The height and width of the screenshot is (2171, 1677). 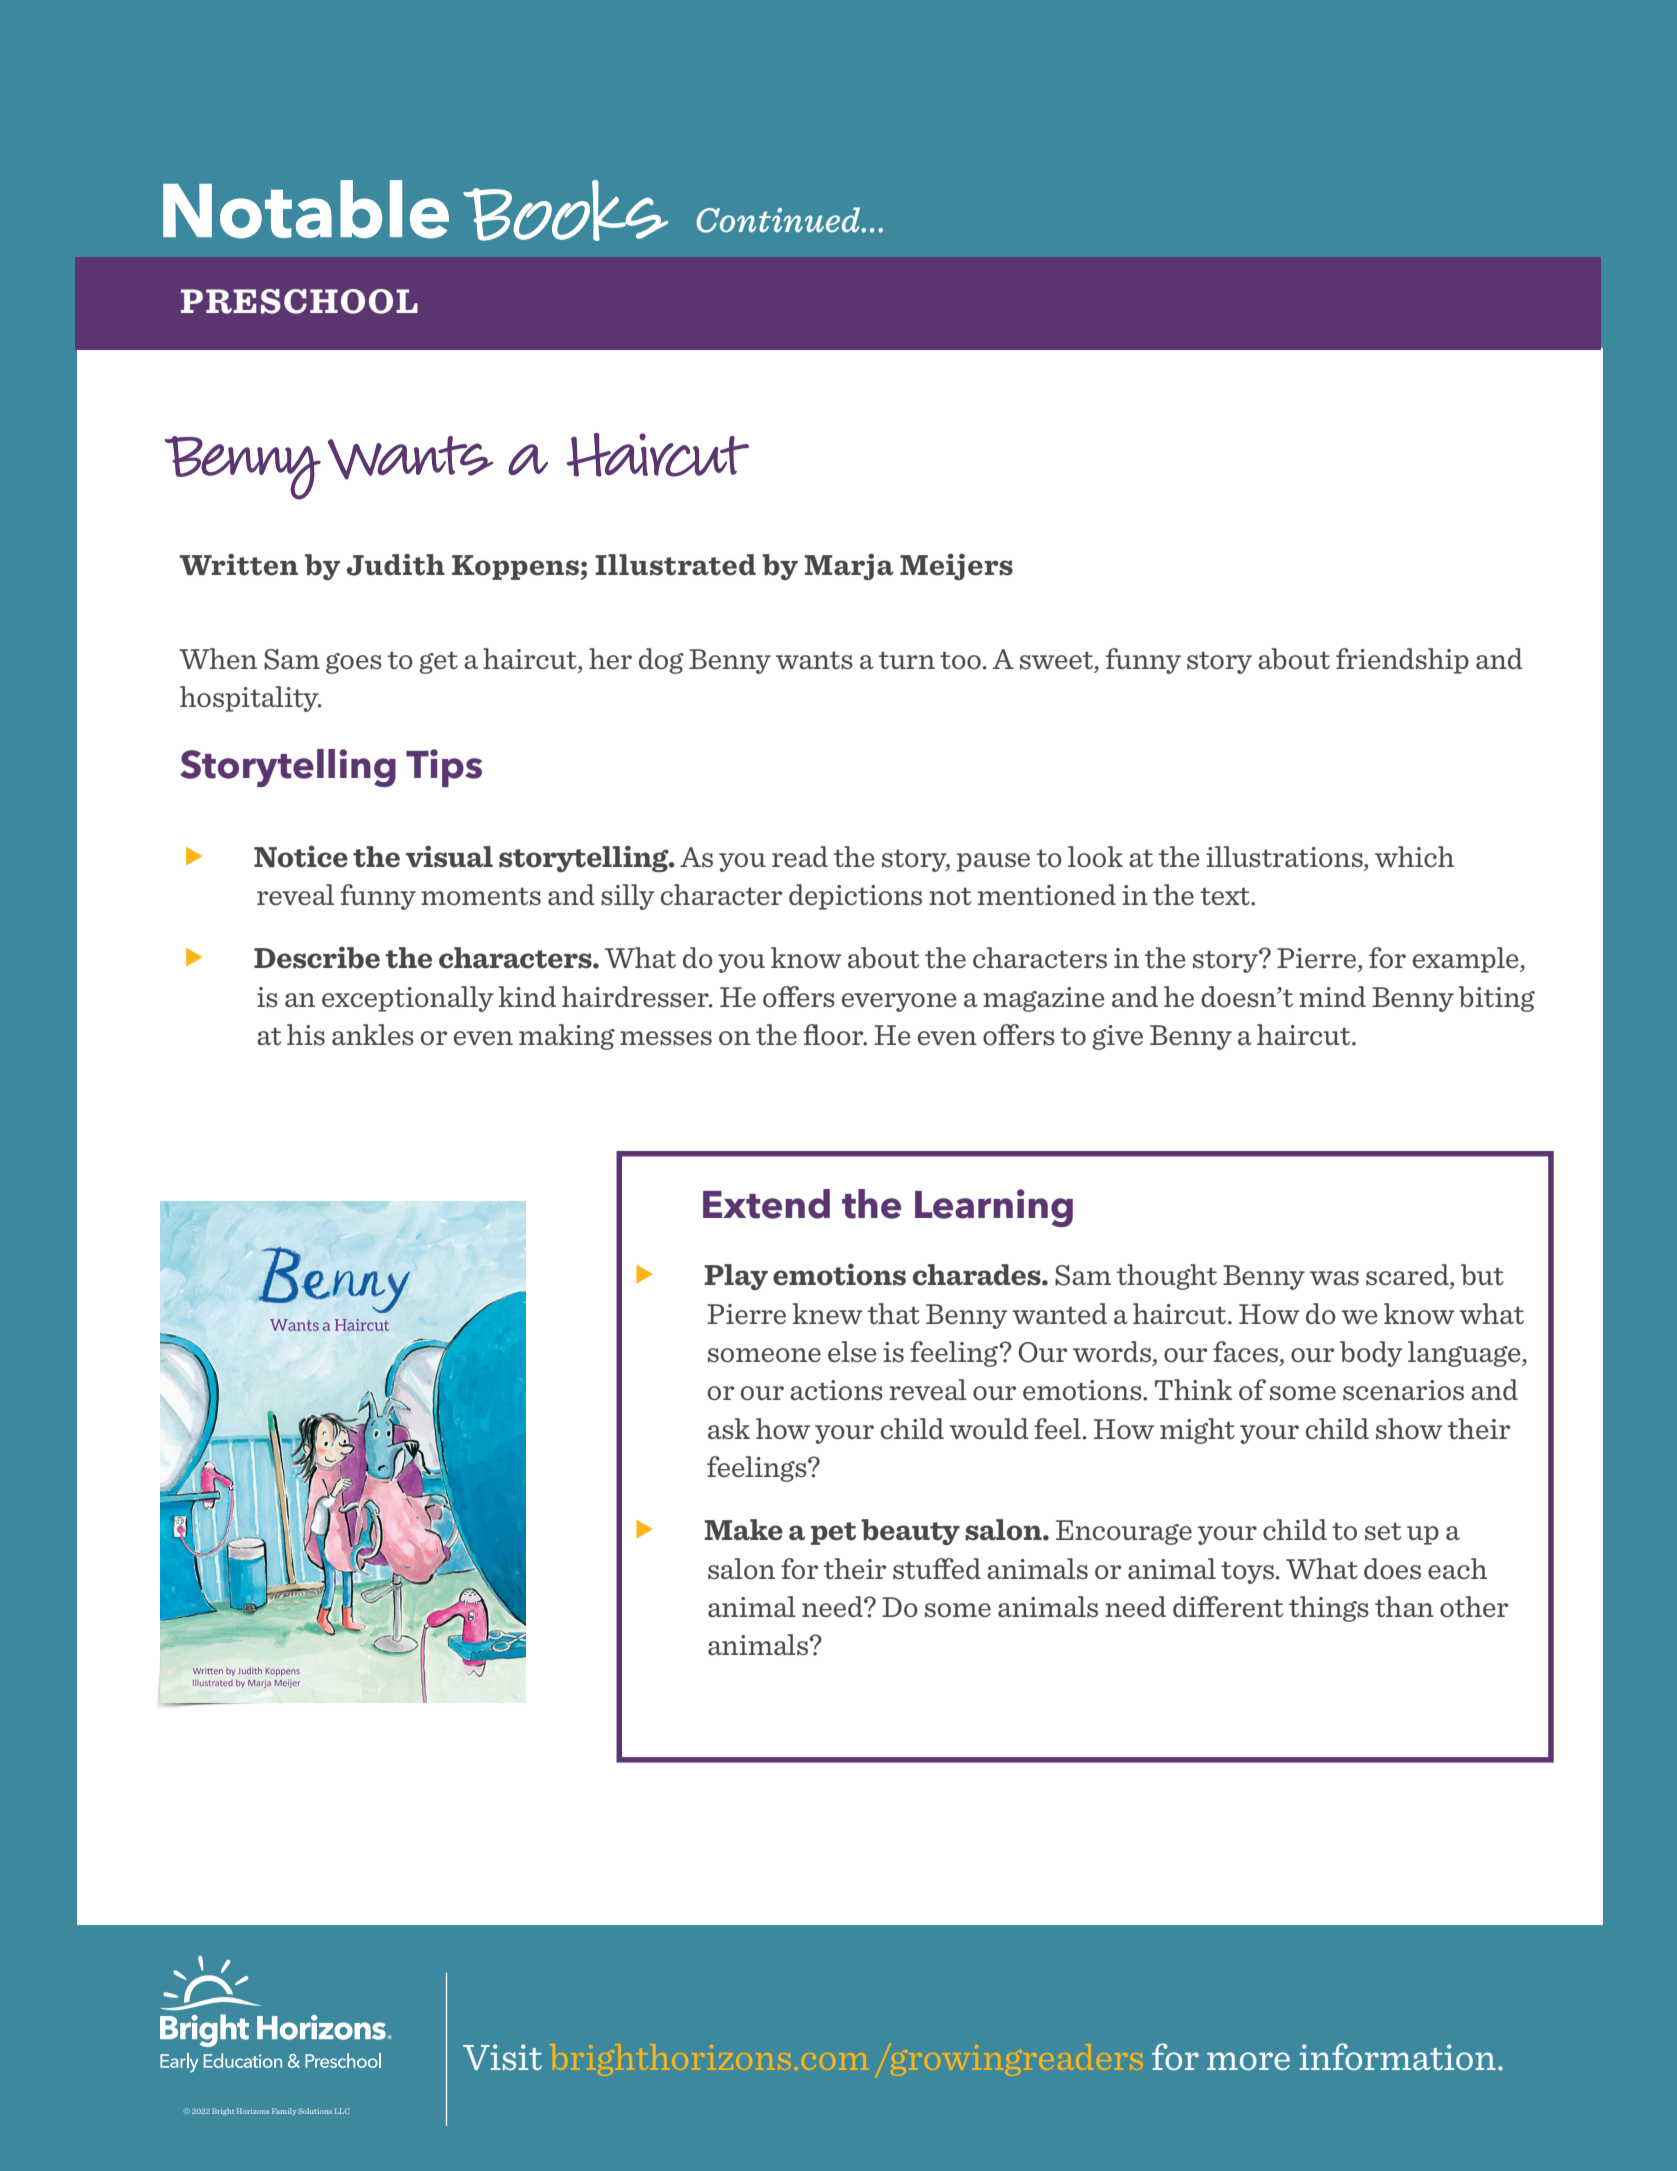 What do you see at coordinates (855, 897) in the screenshot?
I see `depictions` at bounding box center [855, 897].
